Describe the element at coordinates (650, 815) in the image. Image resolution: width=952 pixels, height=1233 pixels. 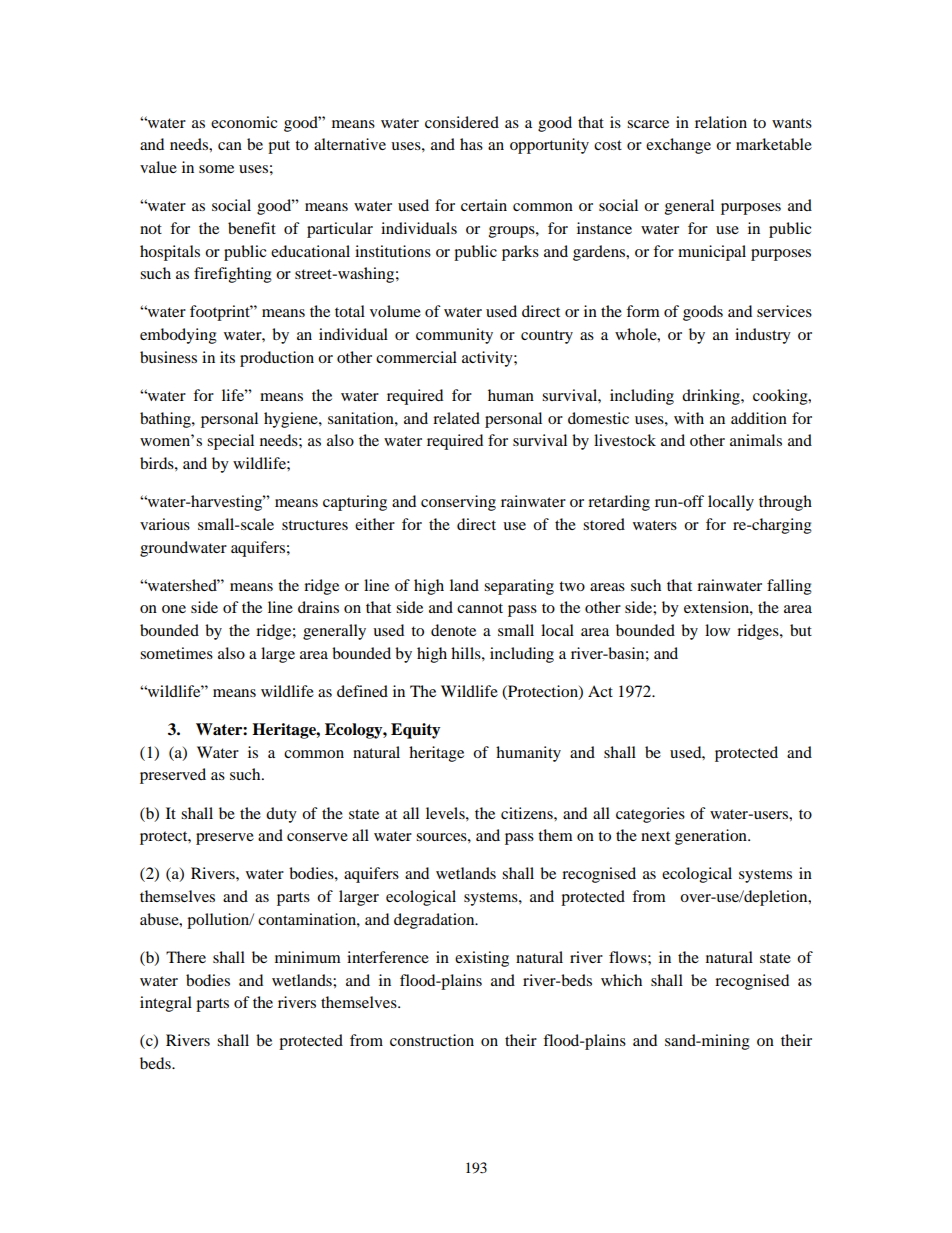
I see `categories` at that location.
